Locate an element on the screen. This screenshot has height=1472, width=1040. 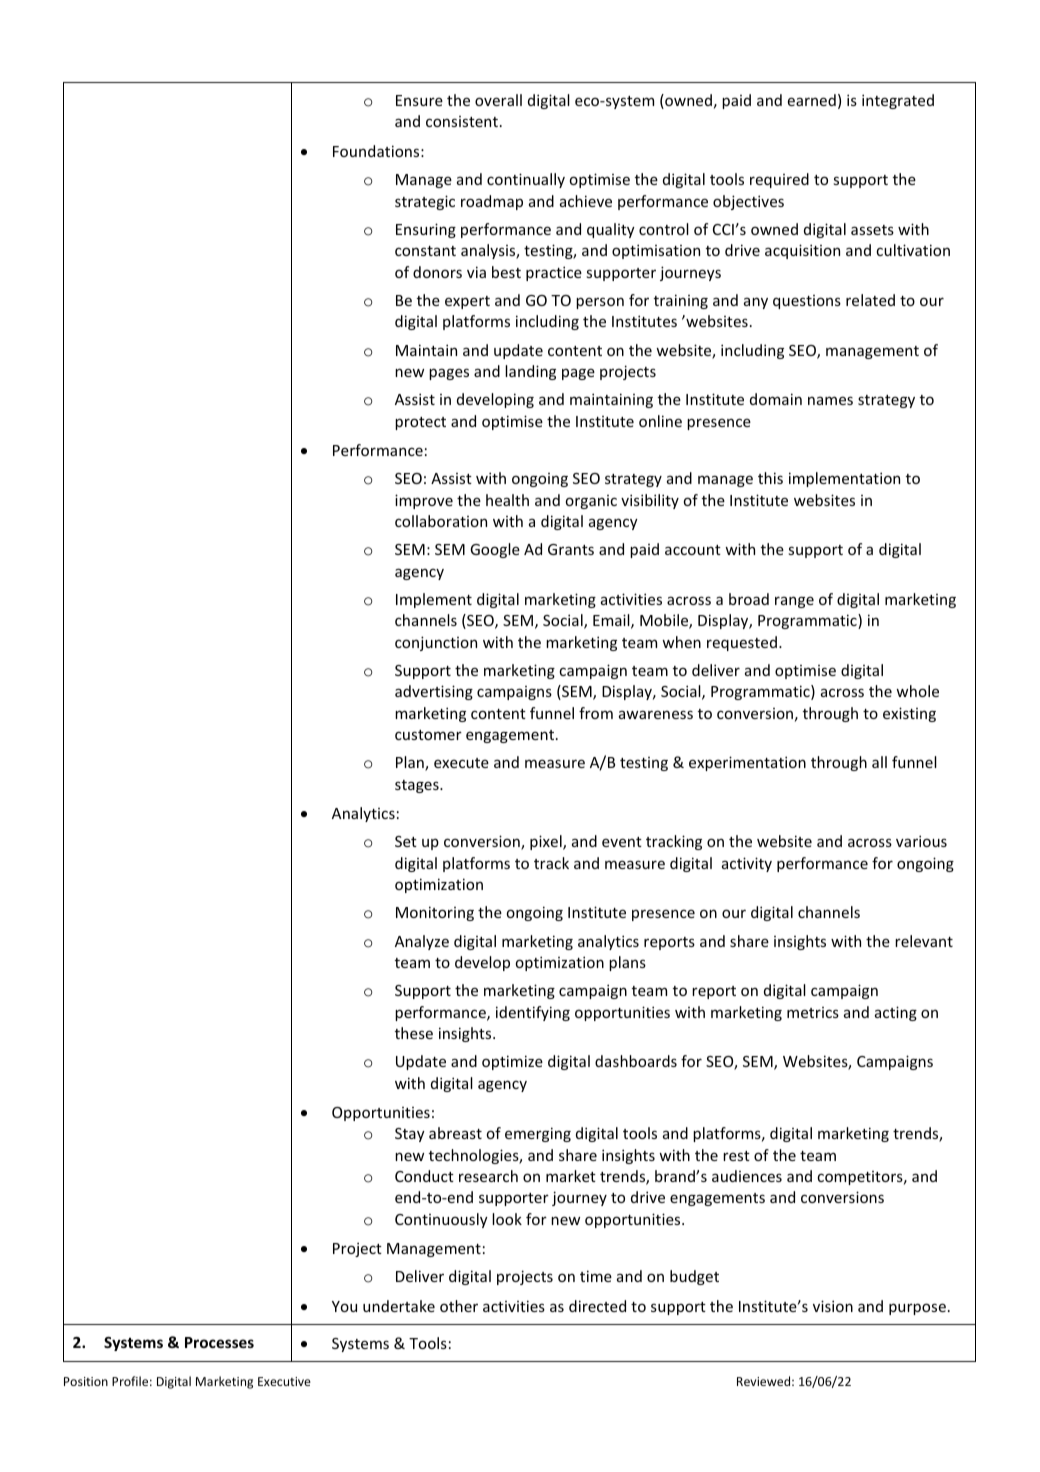
range is located at coordinates (794, 602).
